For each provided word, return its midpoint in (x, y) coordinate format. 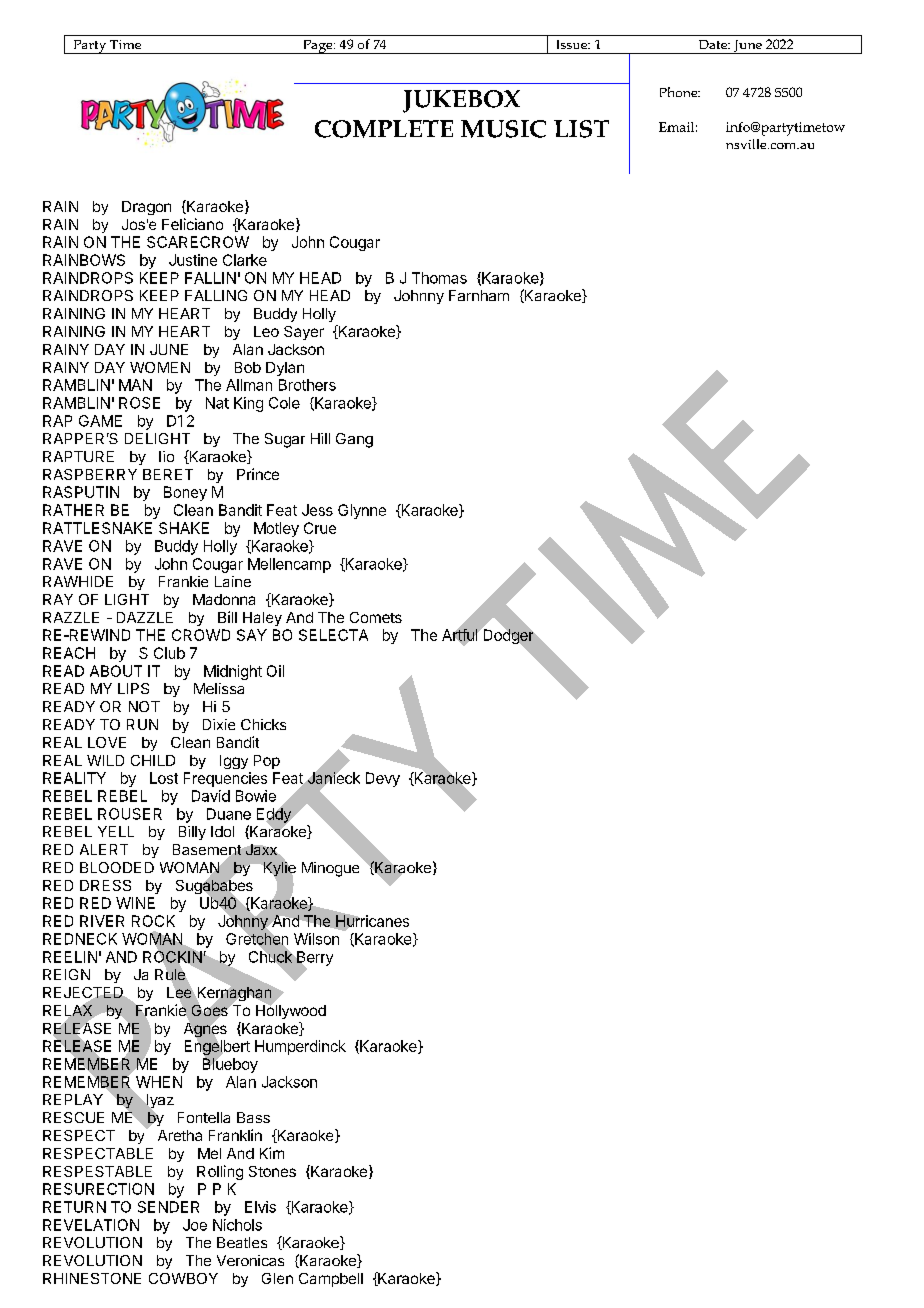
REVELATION (91, 1225)
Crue (320, 528)
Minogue (330, 869)
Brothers (307, 385)
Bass (253, 1117)
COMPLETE (384, 129)
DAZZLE (145, 617)
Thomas (439, 278)
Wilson (316, 939)
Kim (272, 1153)
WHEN (159, 1082)
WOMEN (160, 367)
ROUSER (130, 814)
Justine (193, 260)
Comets (376, 617)
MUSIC (503, 129)
